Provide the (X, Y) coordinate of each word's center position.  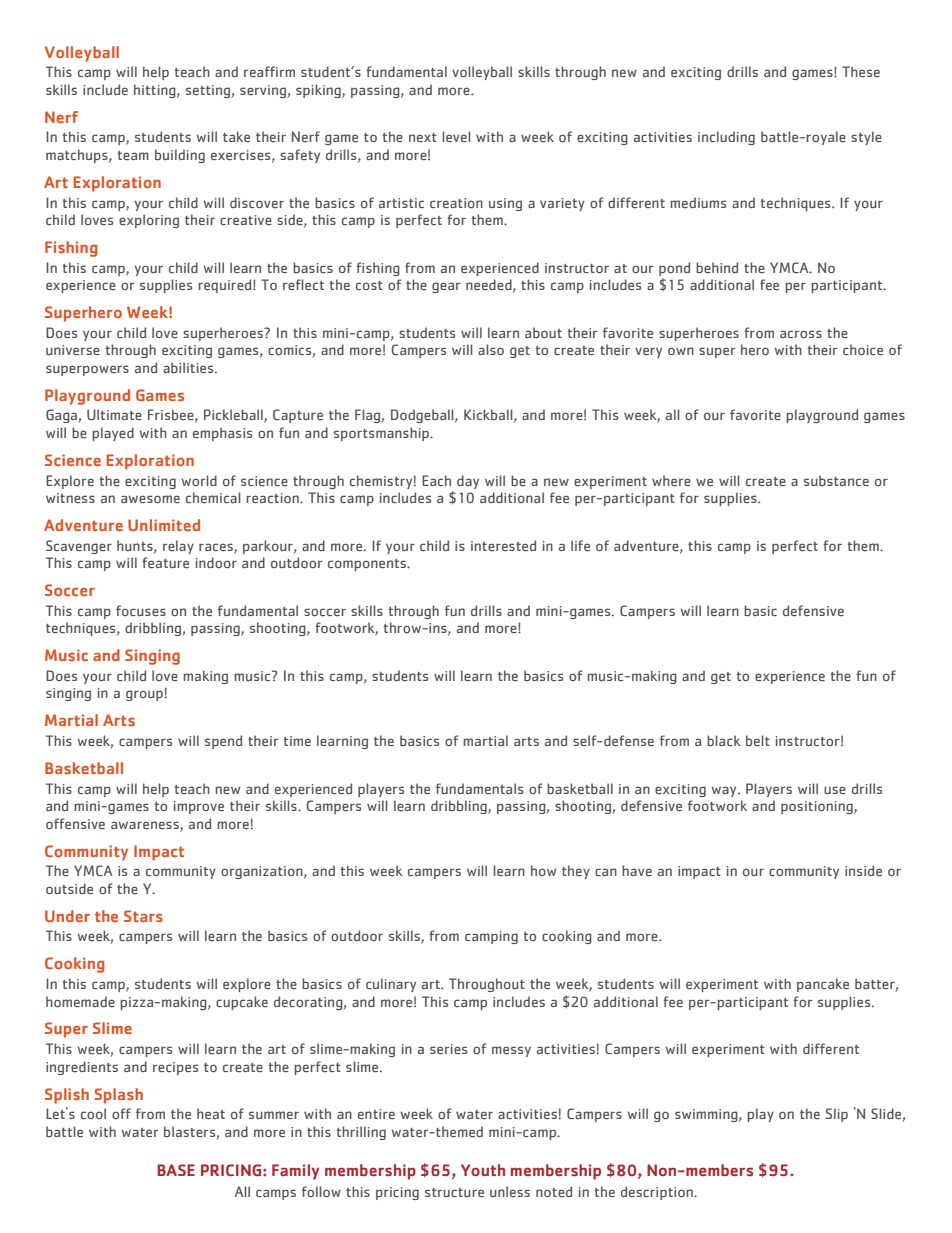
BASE (176, 1170)
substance (836, 480)
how (543, 870)
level (456, 136)
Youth (483, 1170)
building (180, 156)
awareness (146, 826)
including (726, 138)
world (199, 480)
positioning (818, 807)
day (468, 482)
